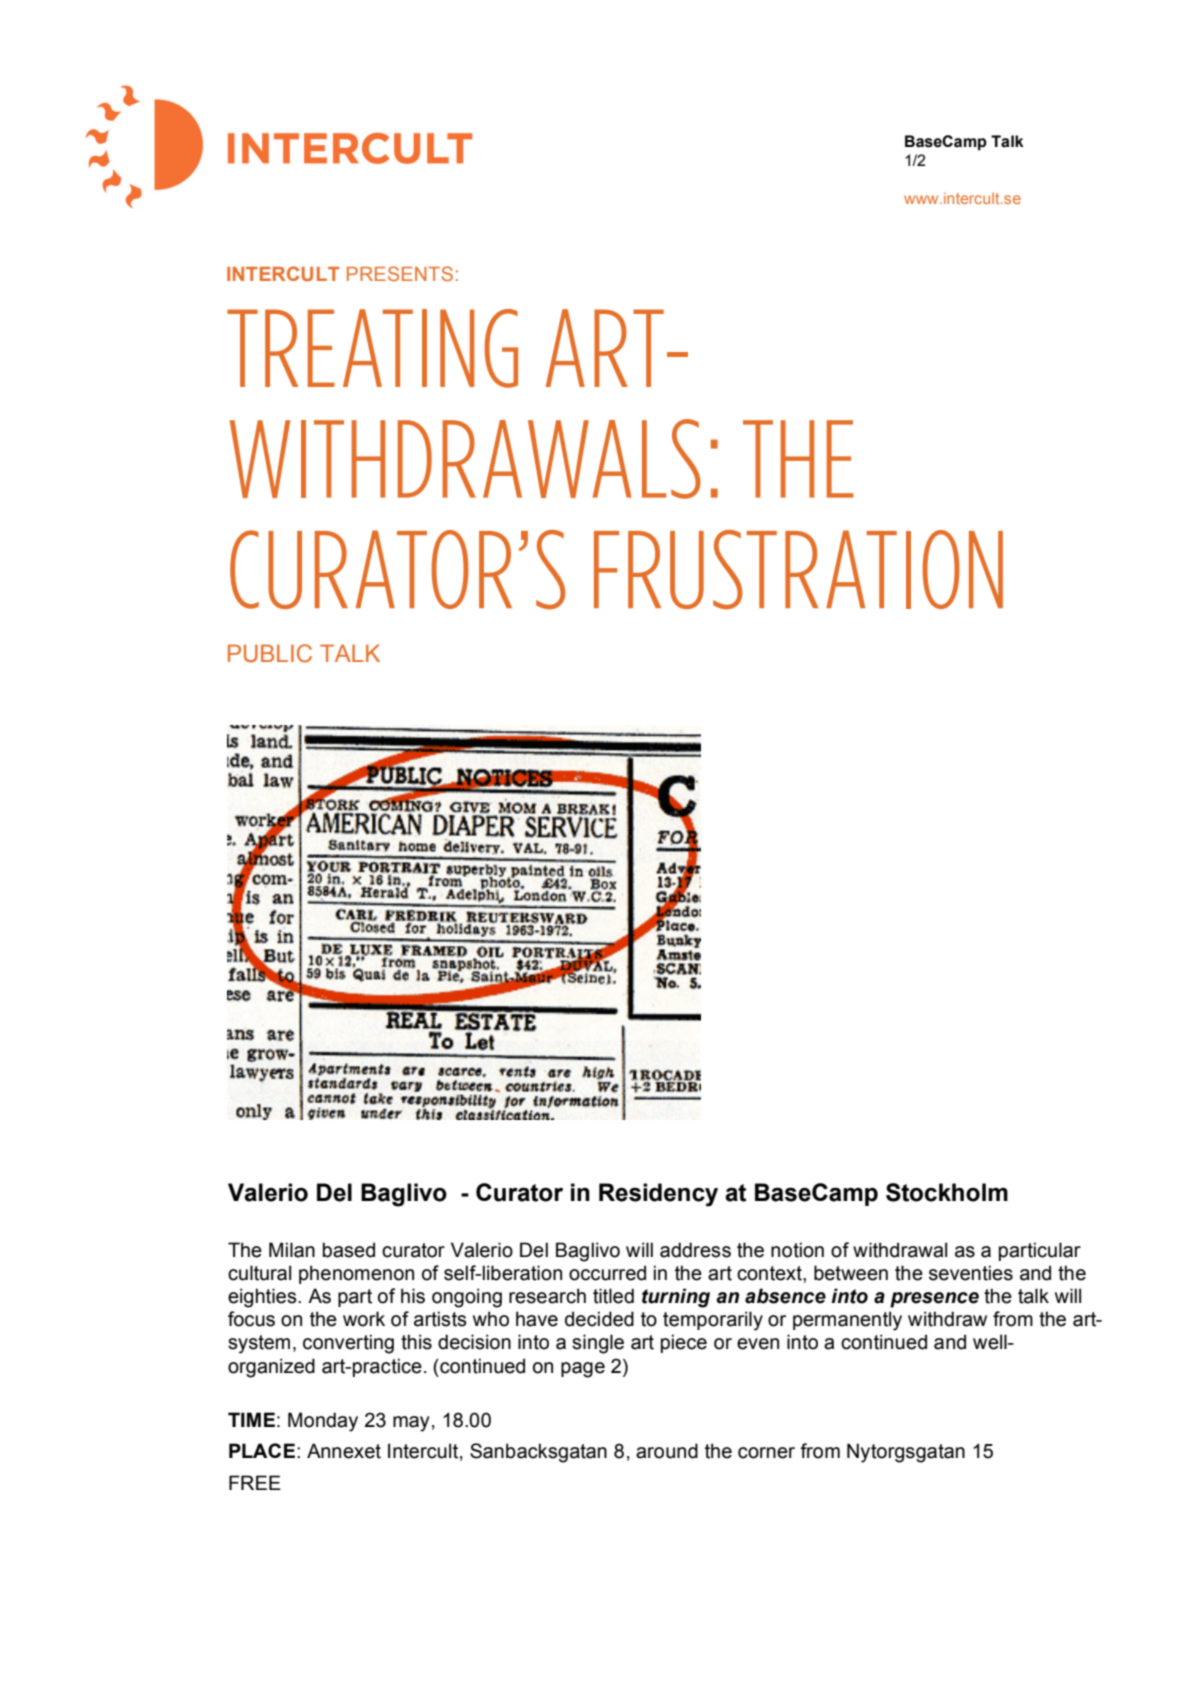  Describe the element at coordinates (372, 348) in the screenshot. I see `TREATING` at that location.
